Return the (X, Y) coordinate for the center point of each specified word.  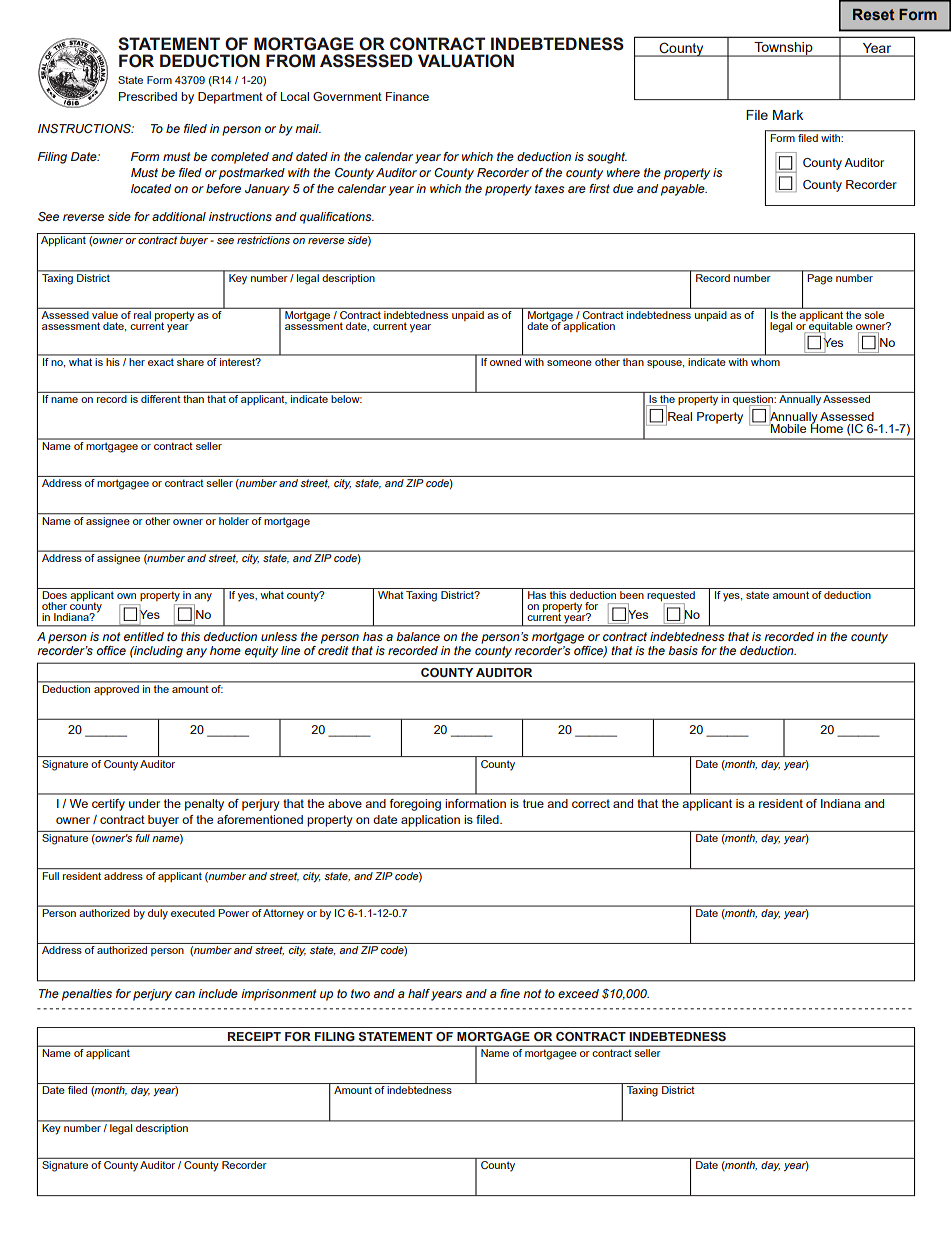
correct (591, 803)
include (218, 993)
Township (783, 49)
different (160, 399)
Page (820, 279)
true (533, 803)
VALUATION (466, 61)
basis (683, 650)
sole (874, 315)
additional (179, 216)
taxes (549, 188)
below (346, 399)
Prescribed (148, 96)
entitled (144, 636)
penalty (204, 805)
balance (418, 636)
